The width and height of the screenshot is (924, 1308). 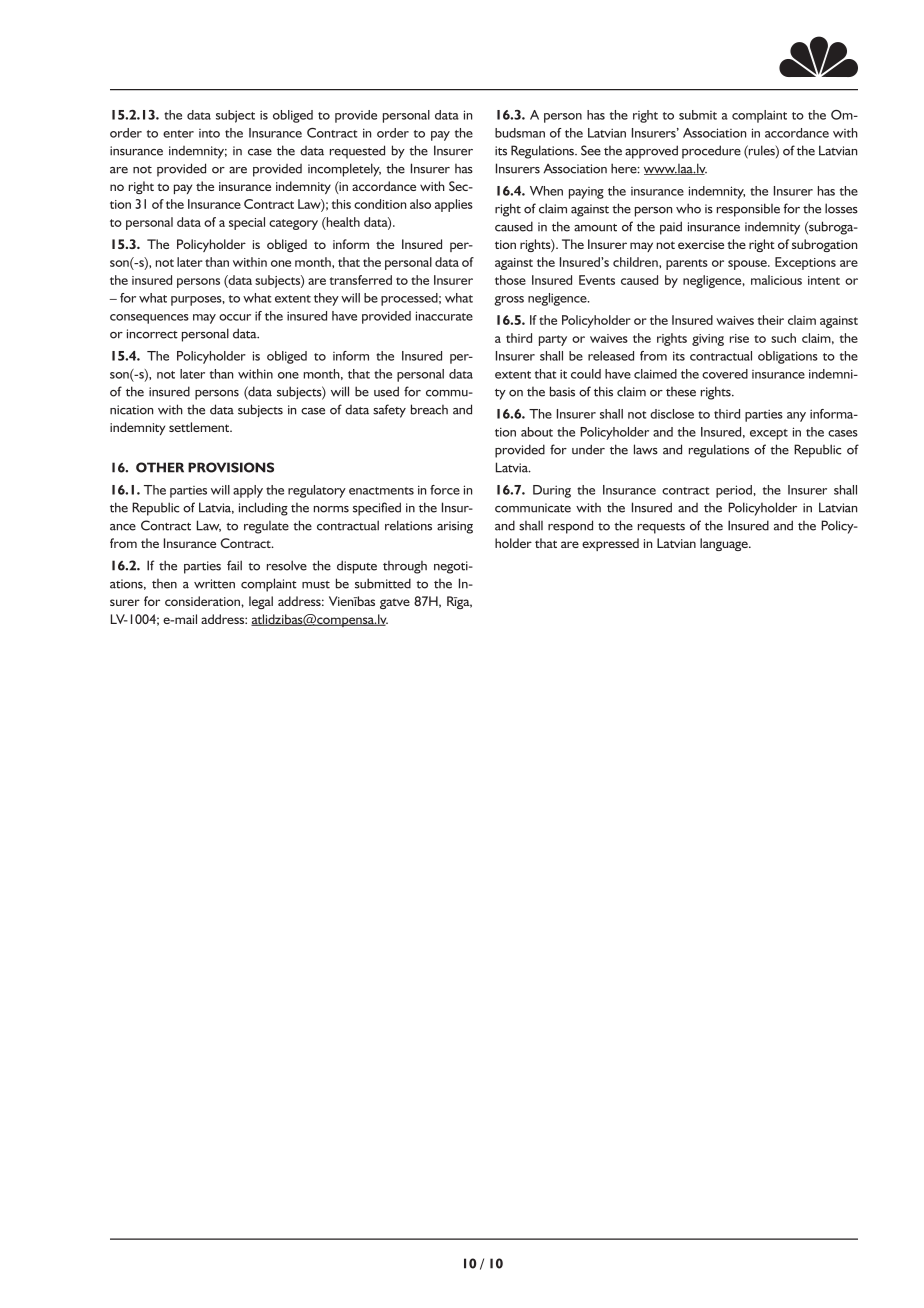 What do you see at coordinates (405, 567) in the screenshot?
I see `through` at bounding box center [405, 567].
